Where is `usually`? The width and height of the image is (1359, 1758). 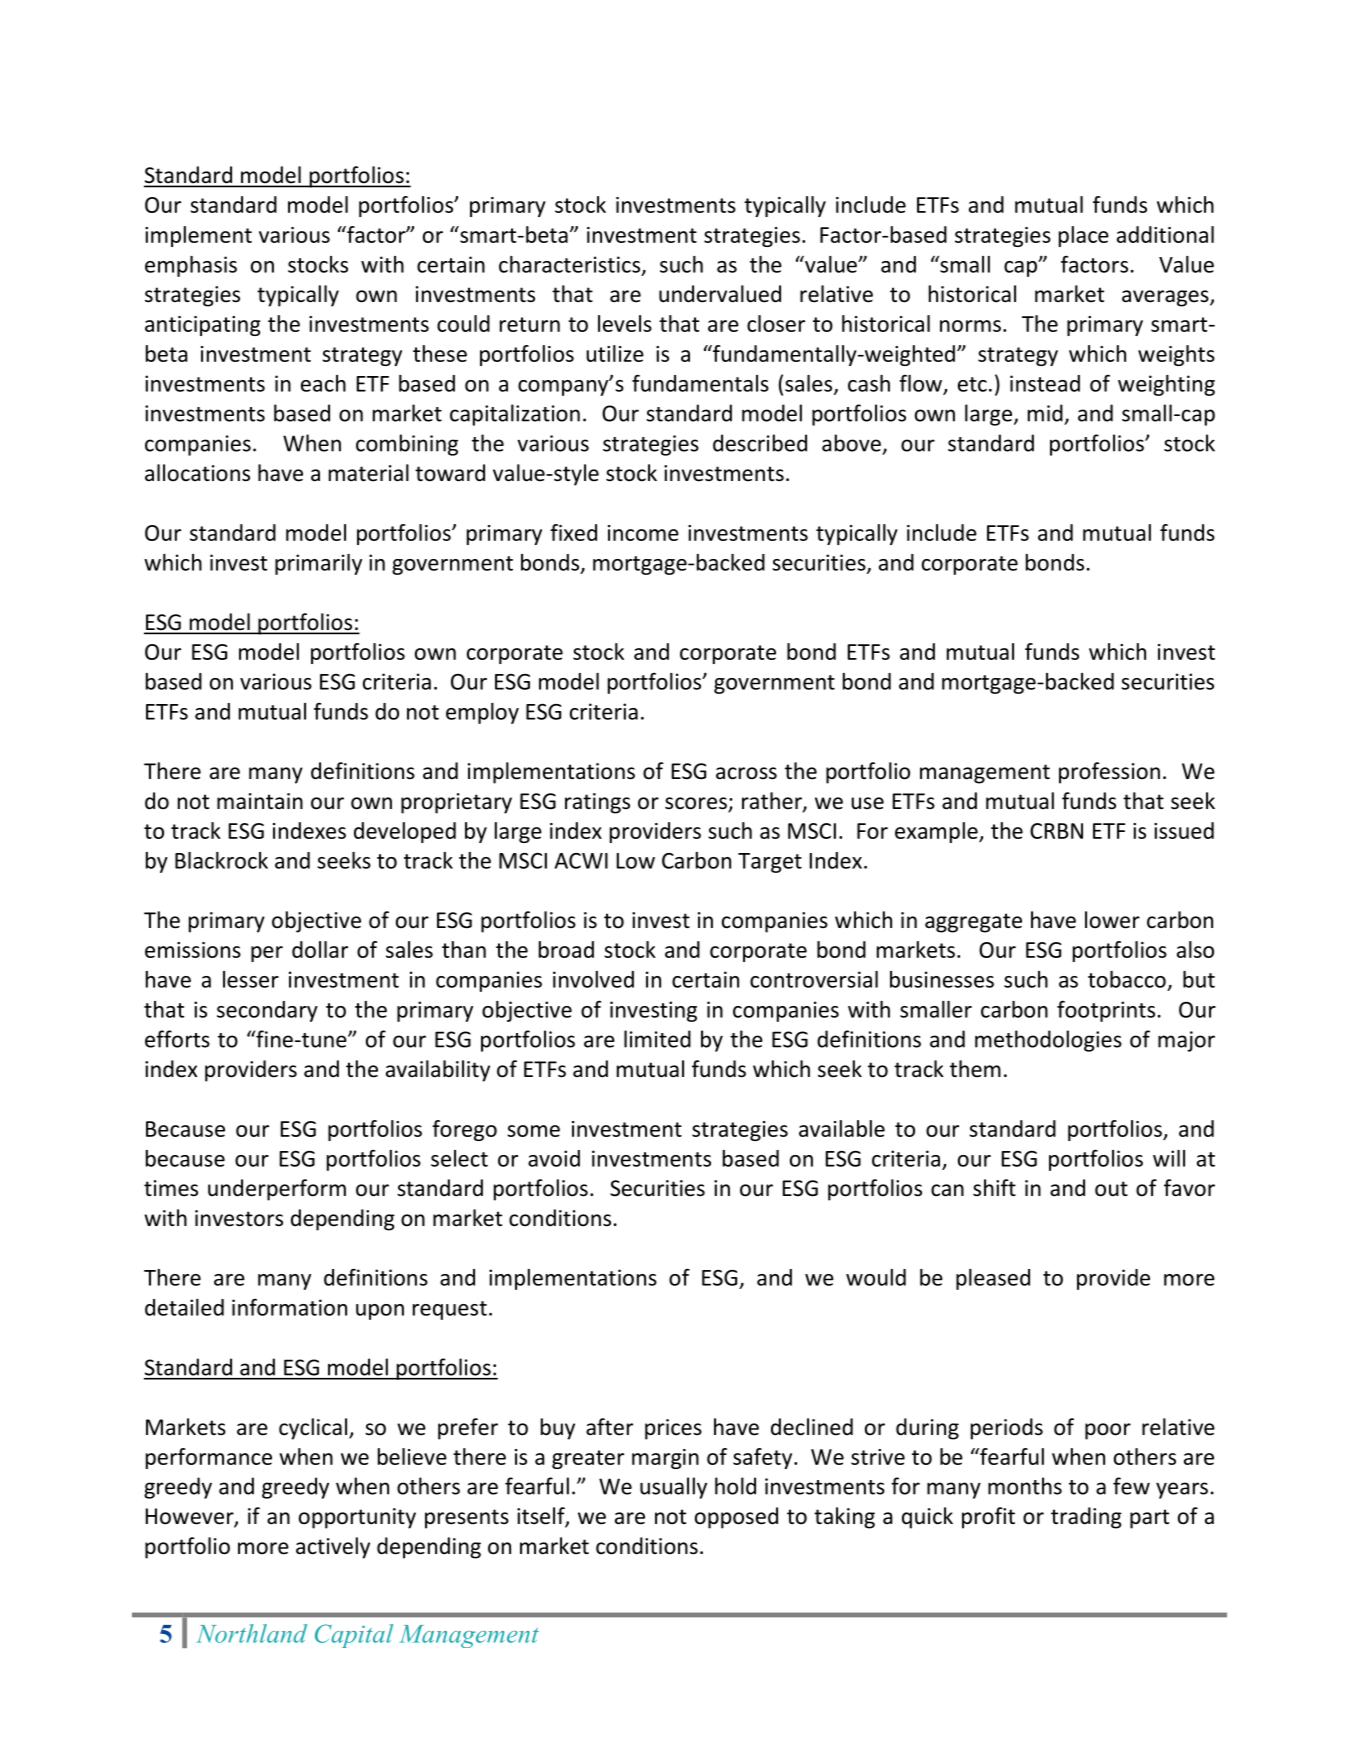 usually is located at coordinates (673, 1488).
